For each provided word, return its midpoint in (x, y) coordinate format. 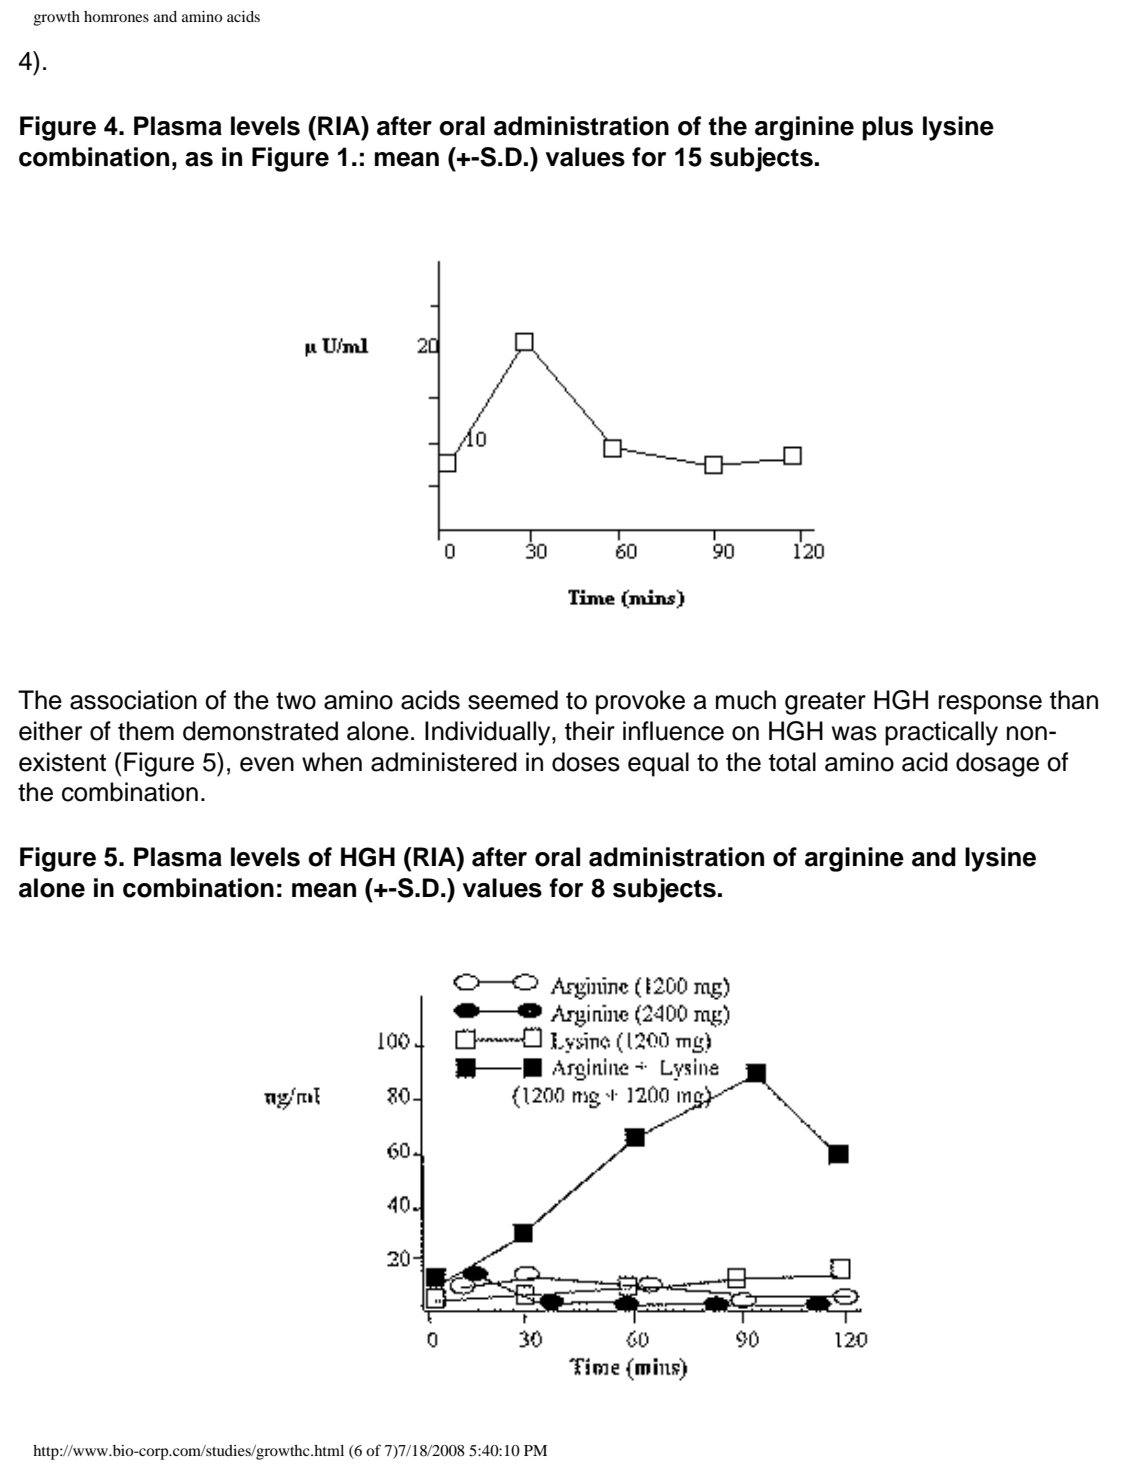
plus (887, 128)
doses (586, 762)
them (146, 731)
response (990, 705)
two (296, 701)
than (1074, 700)
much (746, 700)
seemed (513, 700)
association (133, 700)
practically (941, 733)
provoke (640, 702)
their (590, 731)
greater (825, 703)
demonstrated (260, 731)
